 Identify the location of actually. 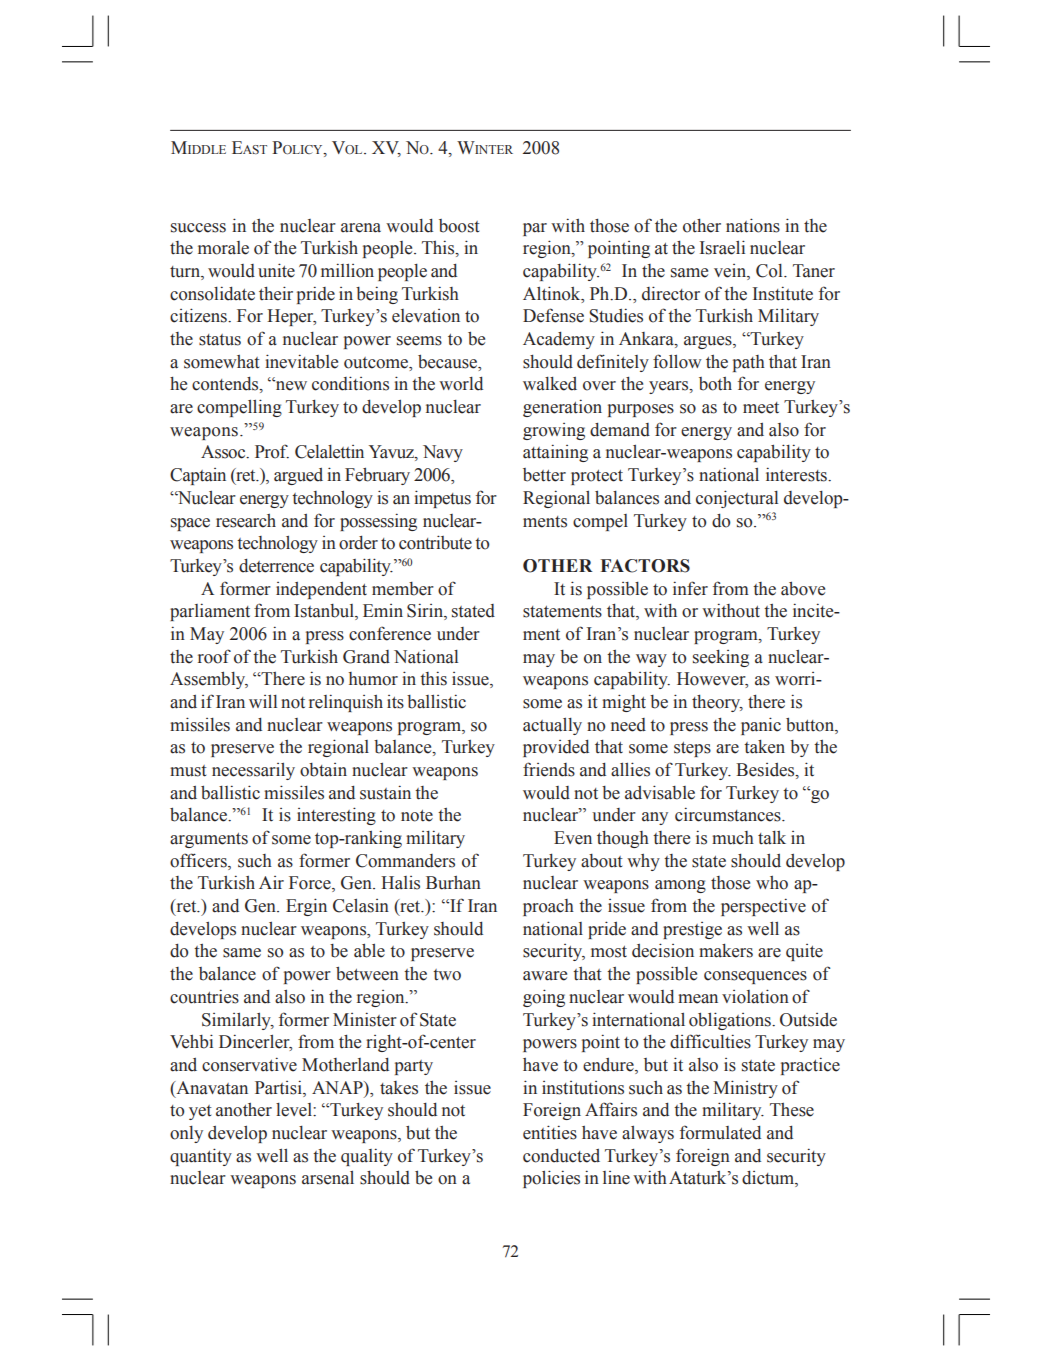
(552, 726).
